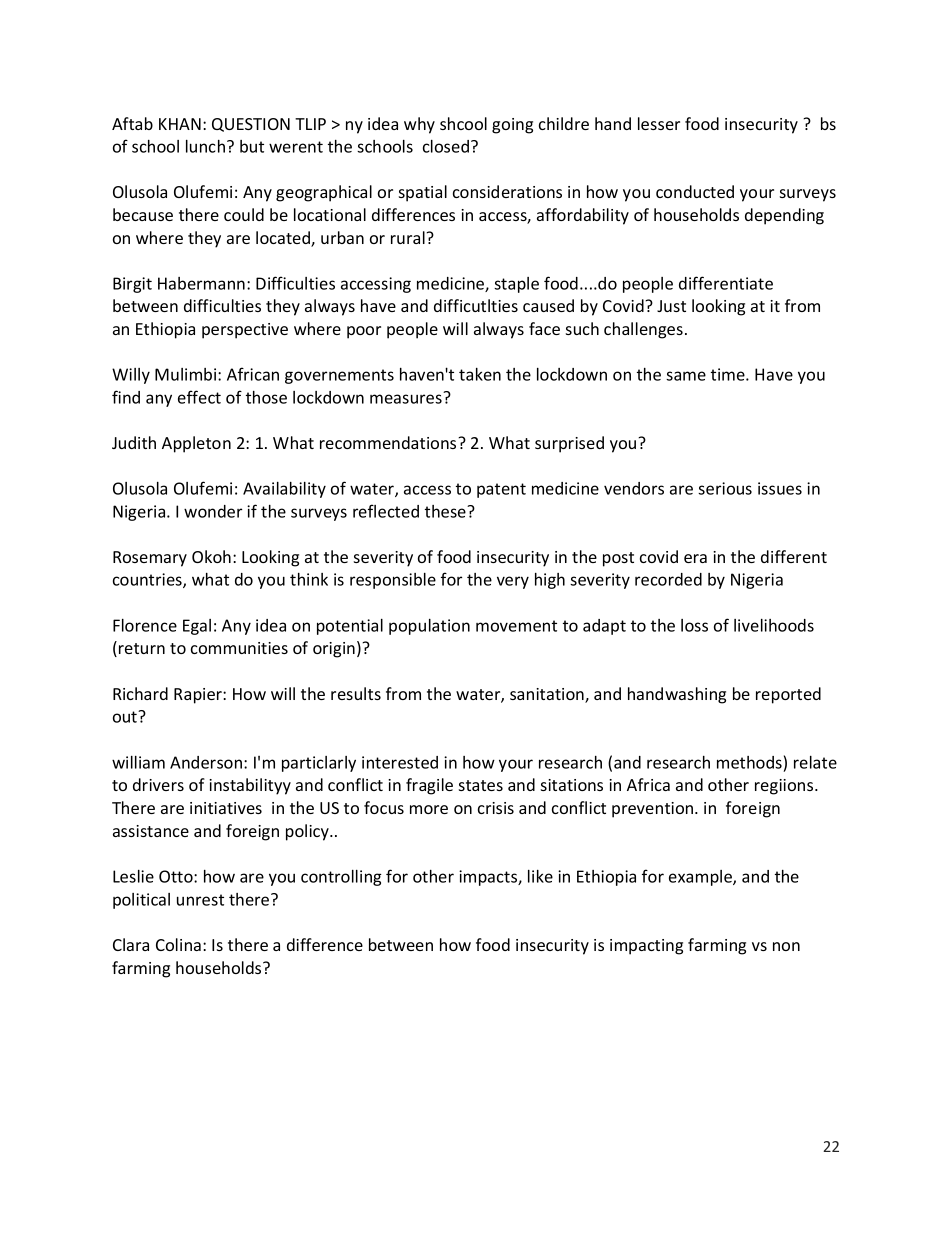 Image resolution: width=952 pixels, height=1233 pixels. Describe the element at coordinates (446, 146) in the document. I see `closed` at that location.
